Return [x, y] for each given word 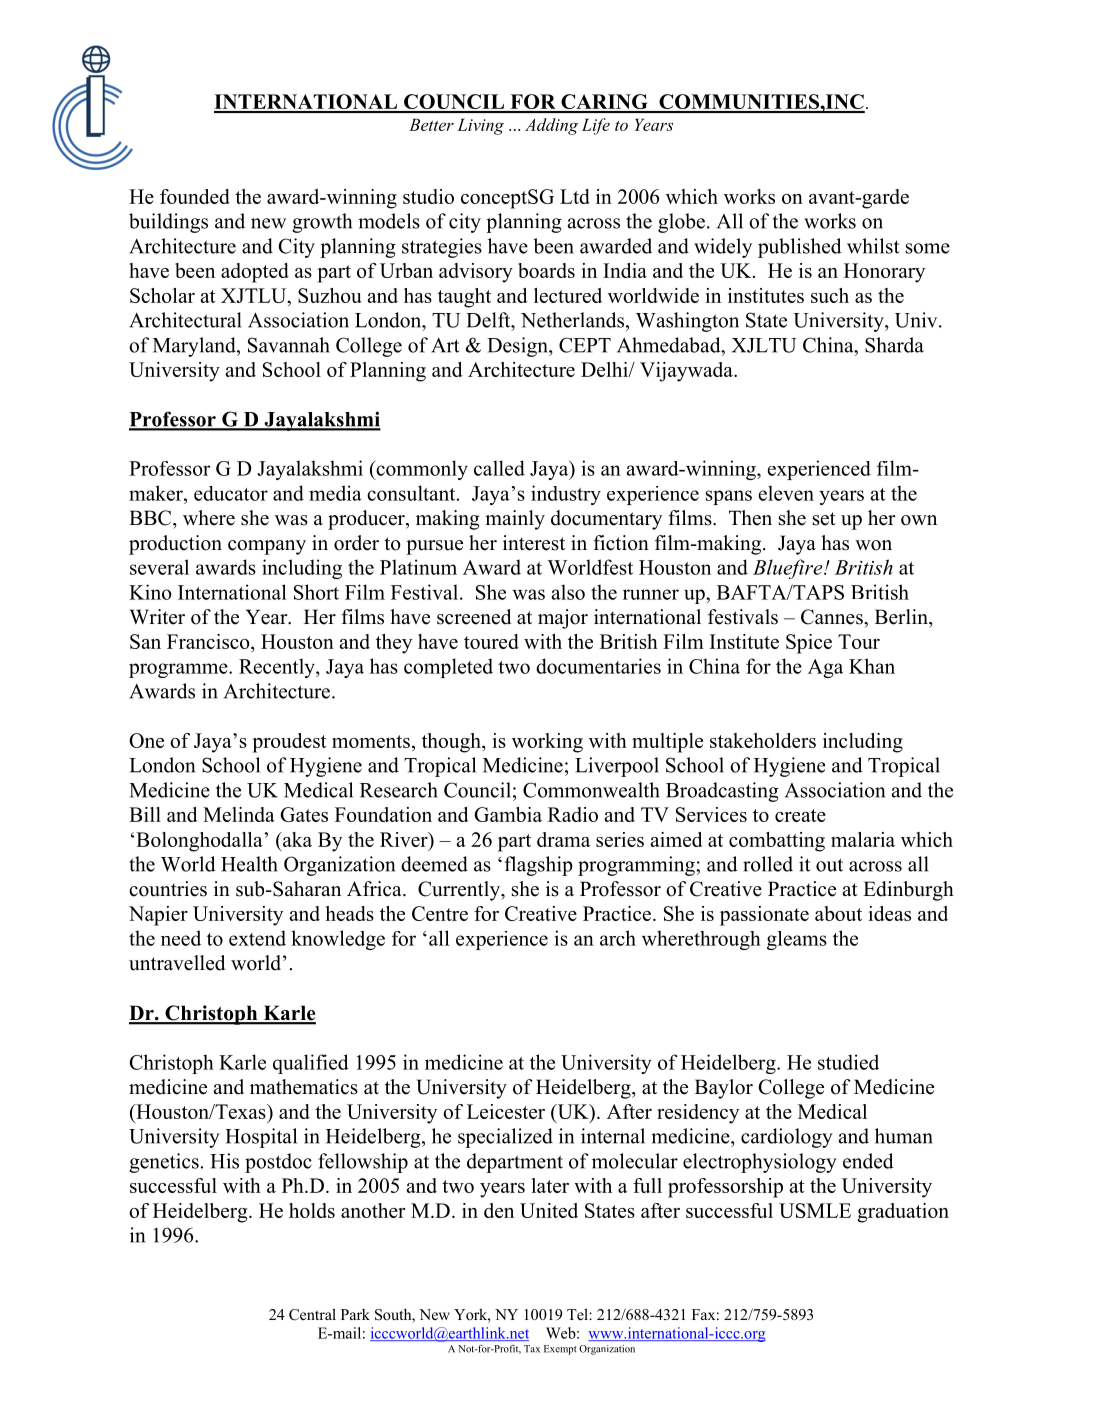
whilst [873, 246]
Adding [551, 126]
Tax [532, 1349]
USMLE [815, 1210]
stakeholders [763, 740]
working [547, 743]
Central [312, 1314]
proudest [289, 743]
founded [195, 196]
